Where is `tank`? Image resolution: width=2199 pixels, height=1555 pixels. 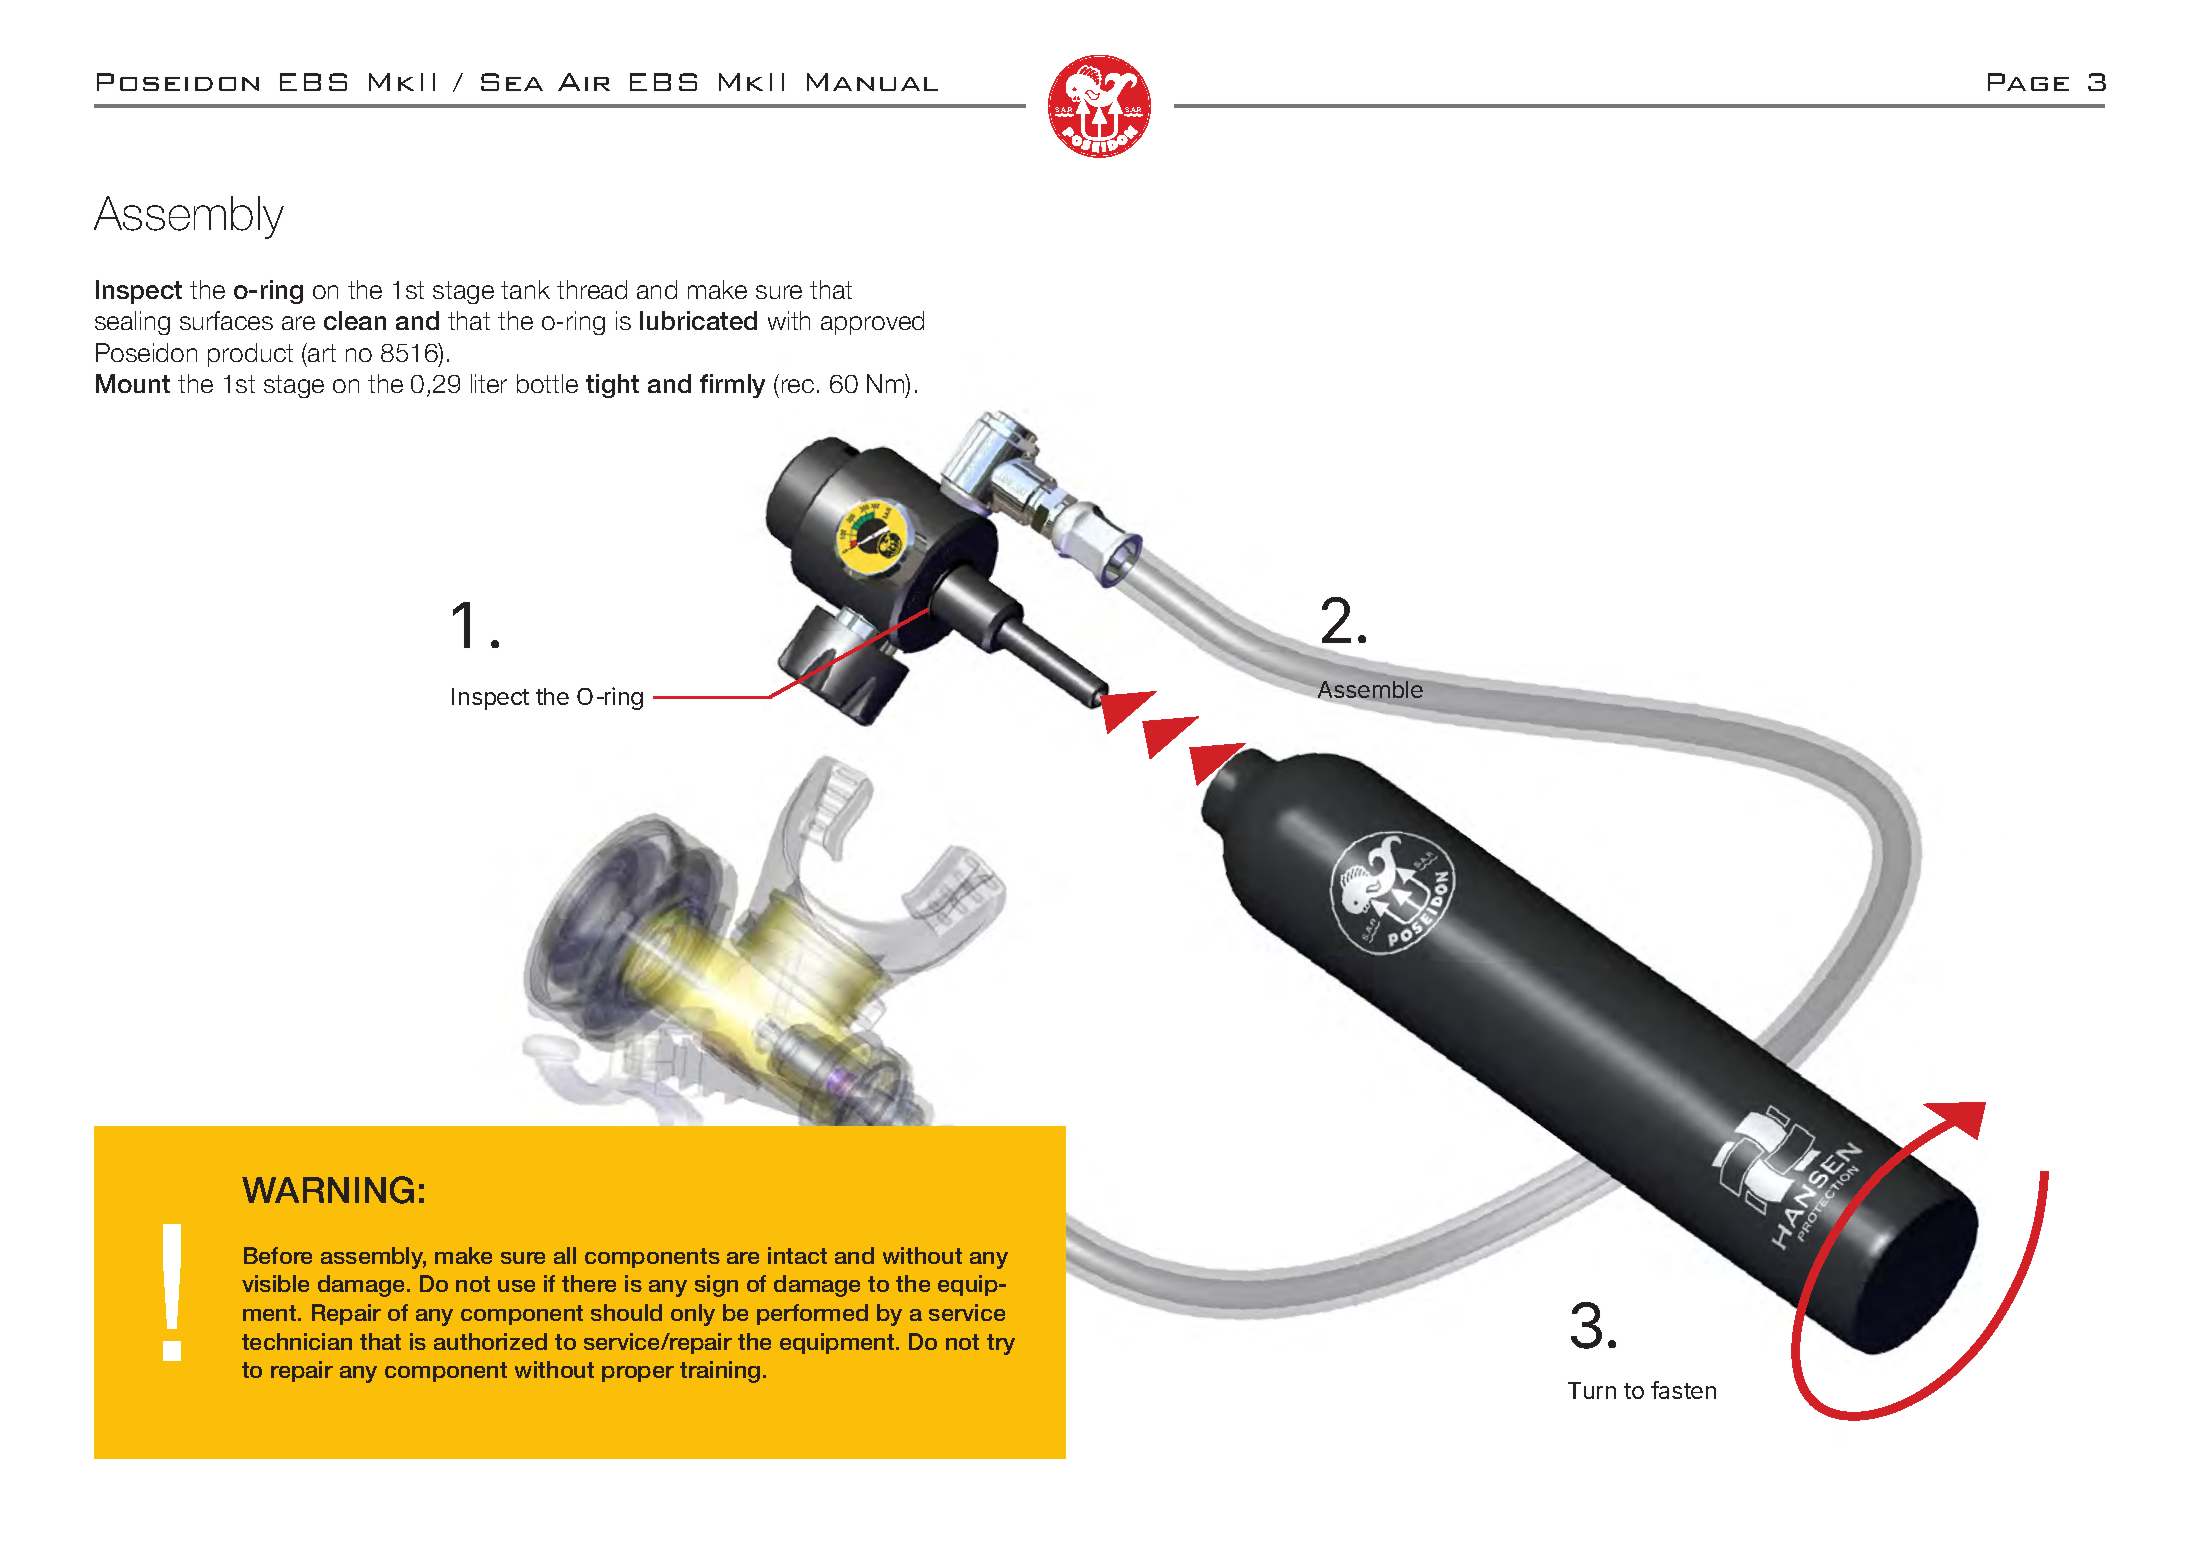 tank is located at coordinates (525, 289).
